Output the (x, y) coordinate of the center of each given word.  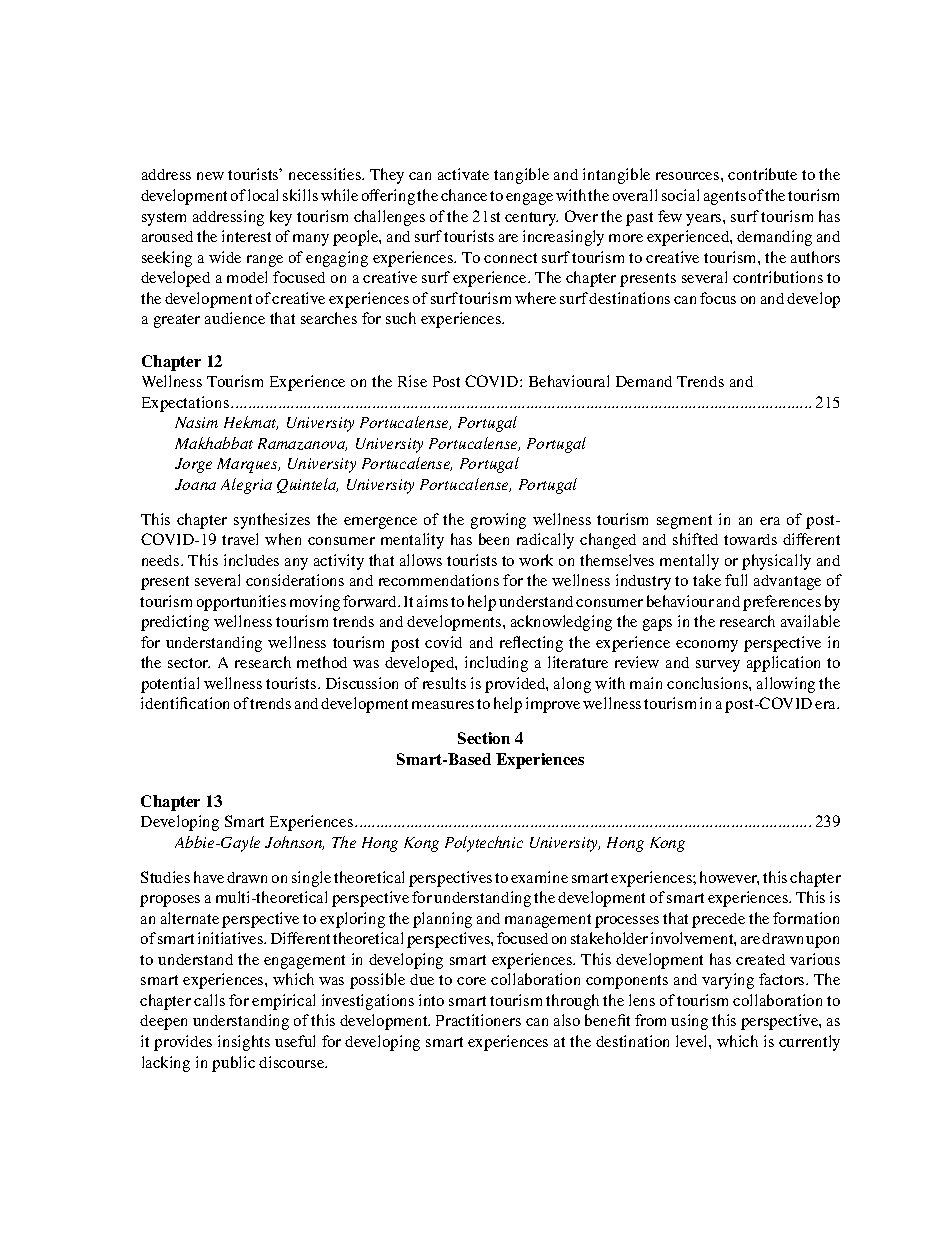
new (210, 176)
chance (464, 195)
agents (725, 198)
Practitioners (478, 1020)
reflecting (531, 644)
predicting (175, 623)
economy (707, 646)
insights (244, 1043)
